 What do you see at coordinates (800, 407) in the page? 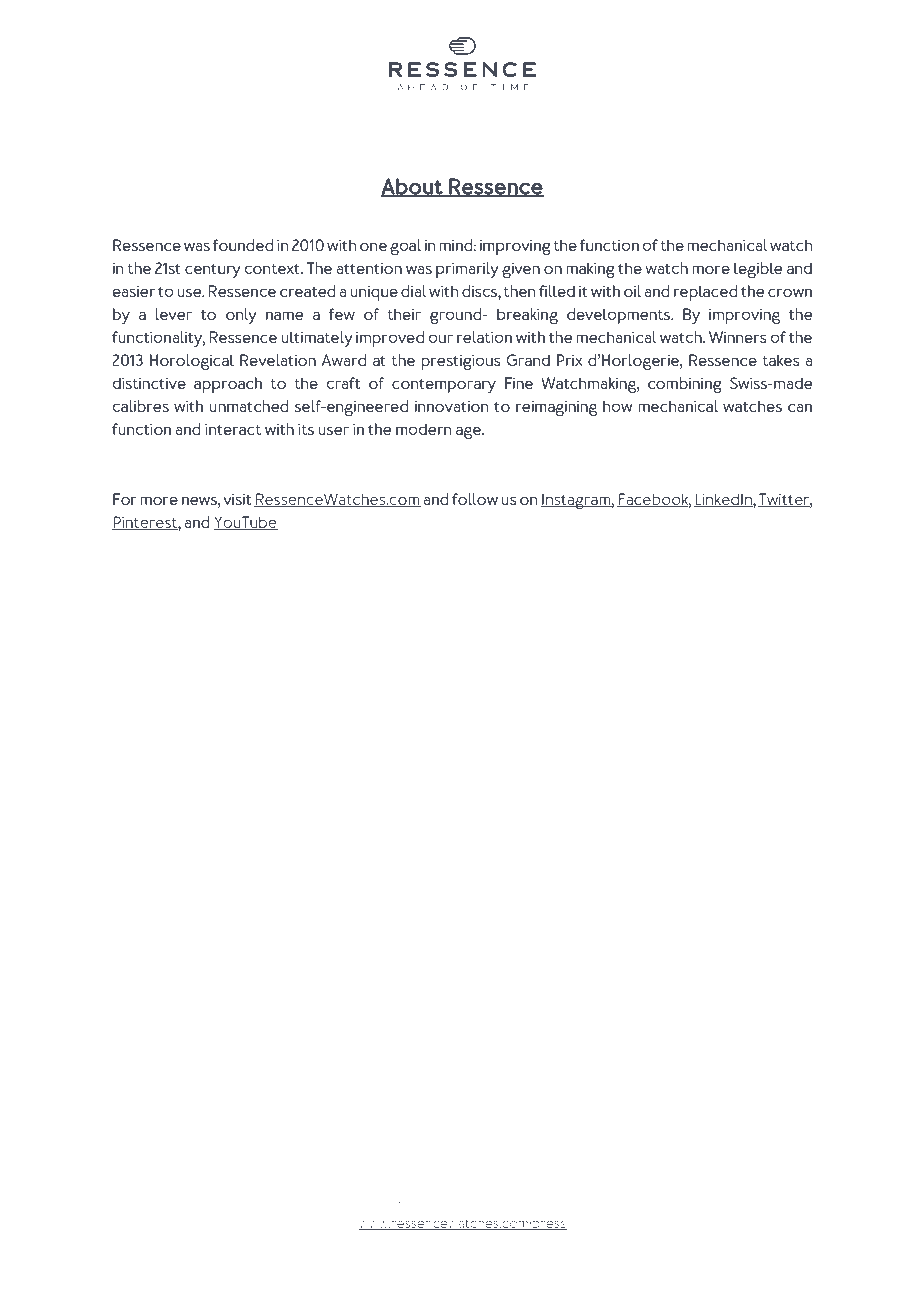
I see `can` at bounding box center [800, 407].
